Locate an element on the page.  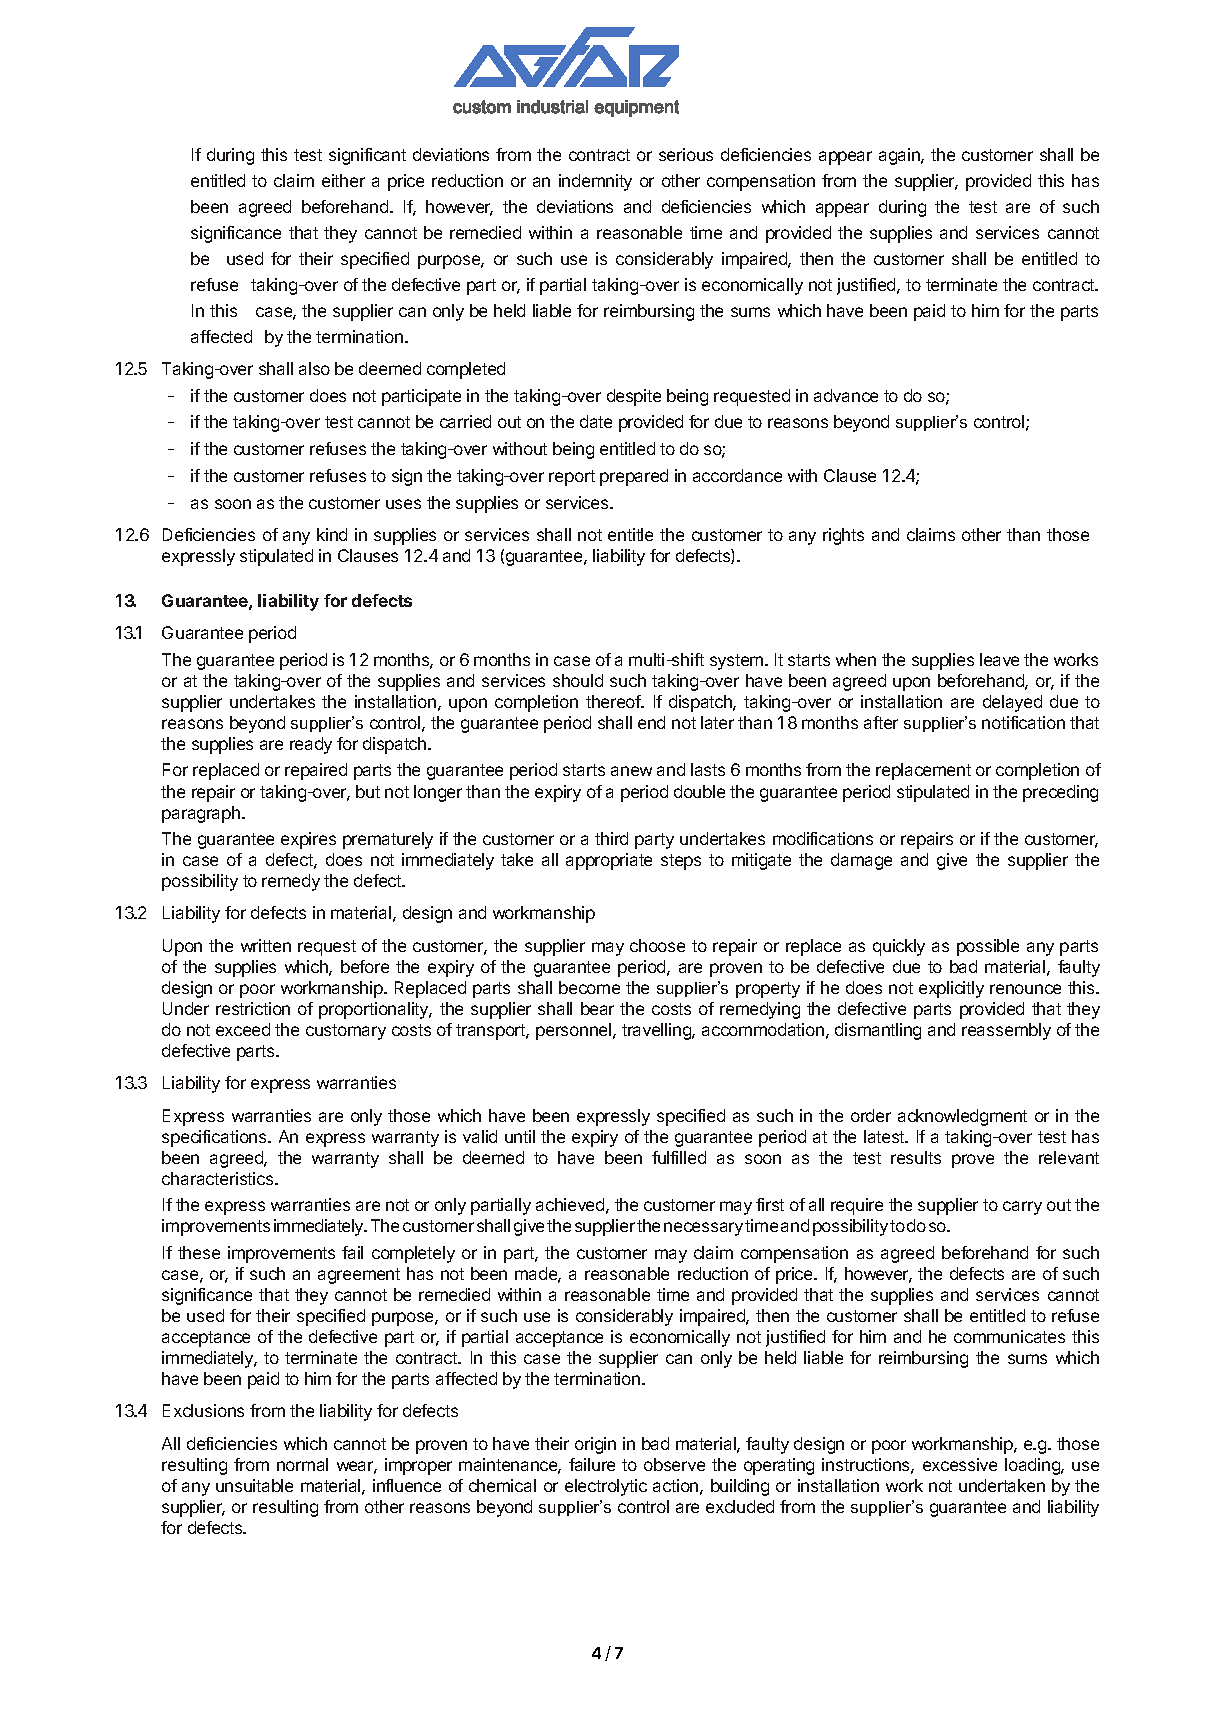
should is located at coordinates (578, 680).
